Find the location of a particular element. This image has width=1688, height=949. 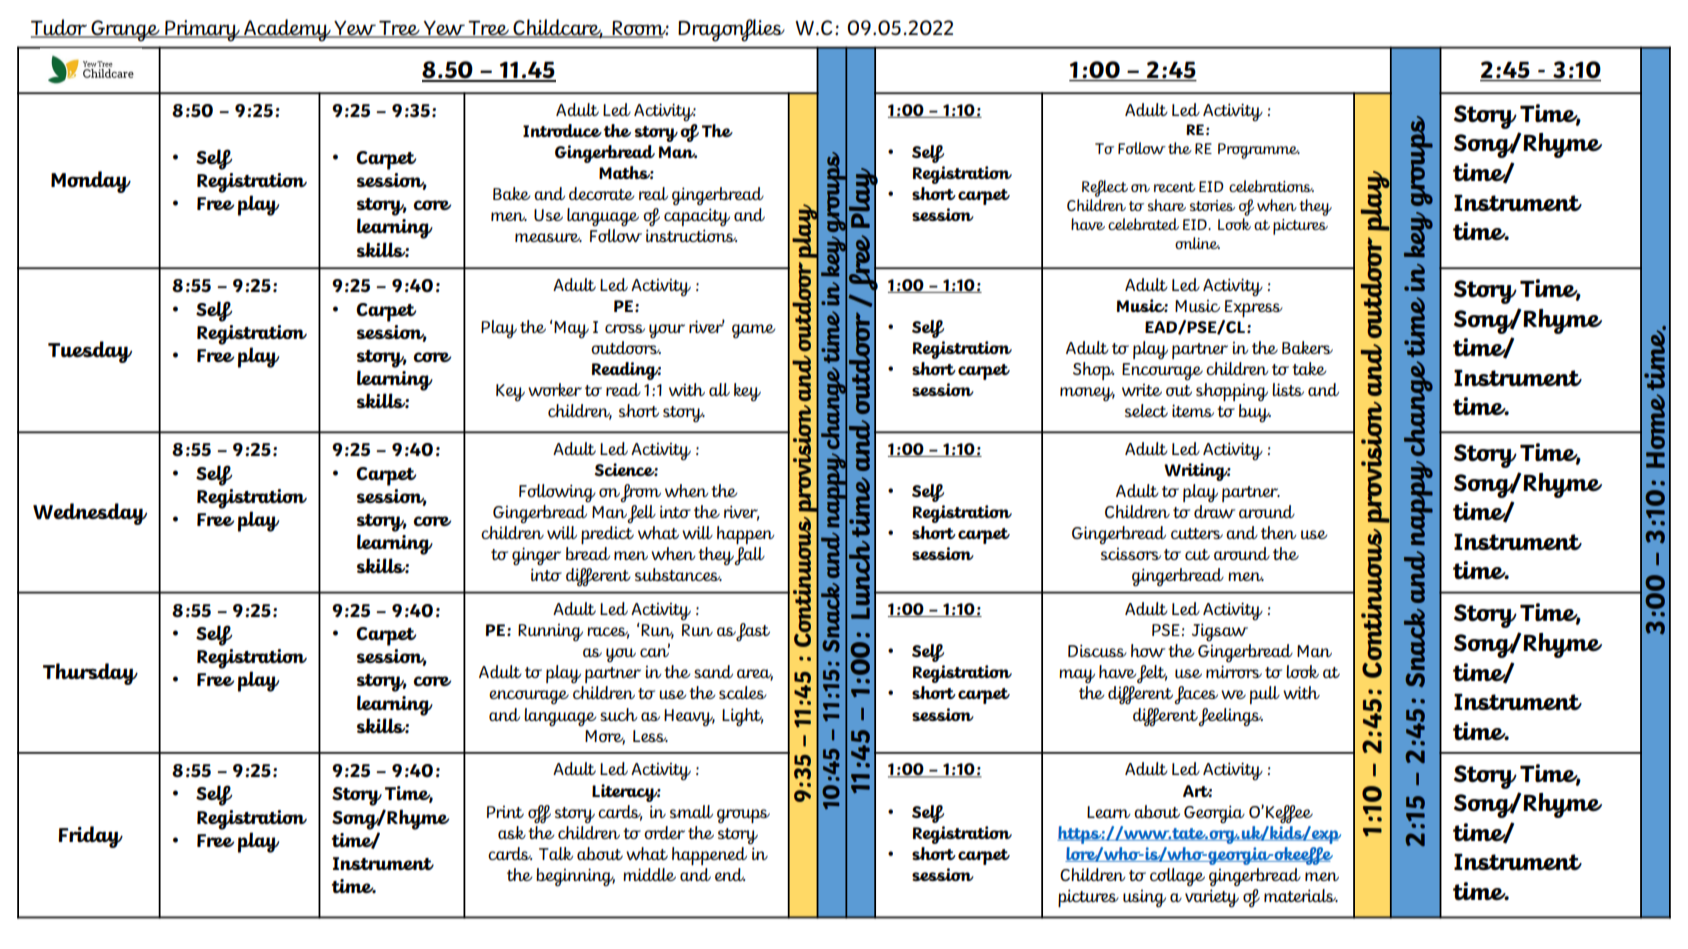

Wednesday is located at coordinates (90, 514).
